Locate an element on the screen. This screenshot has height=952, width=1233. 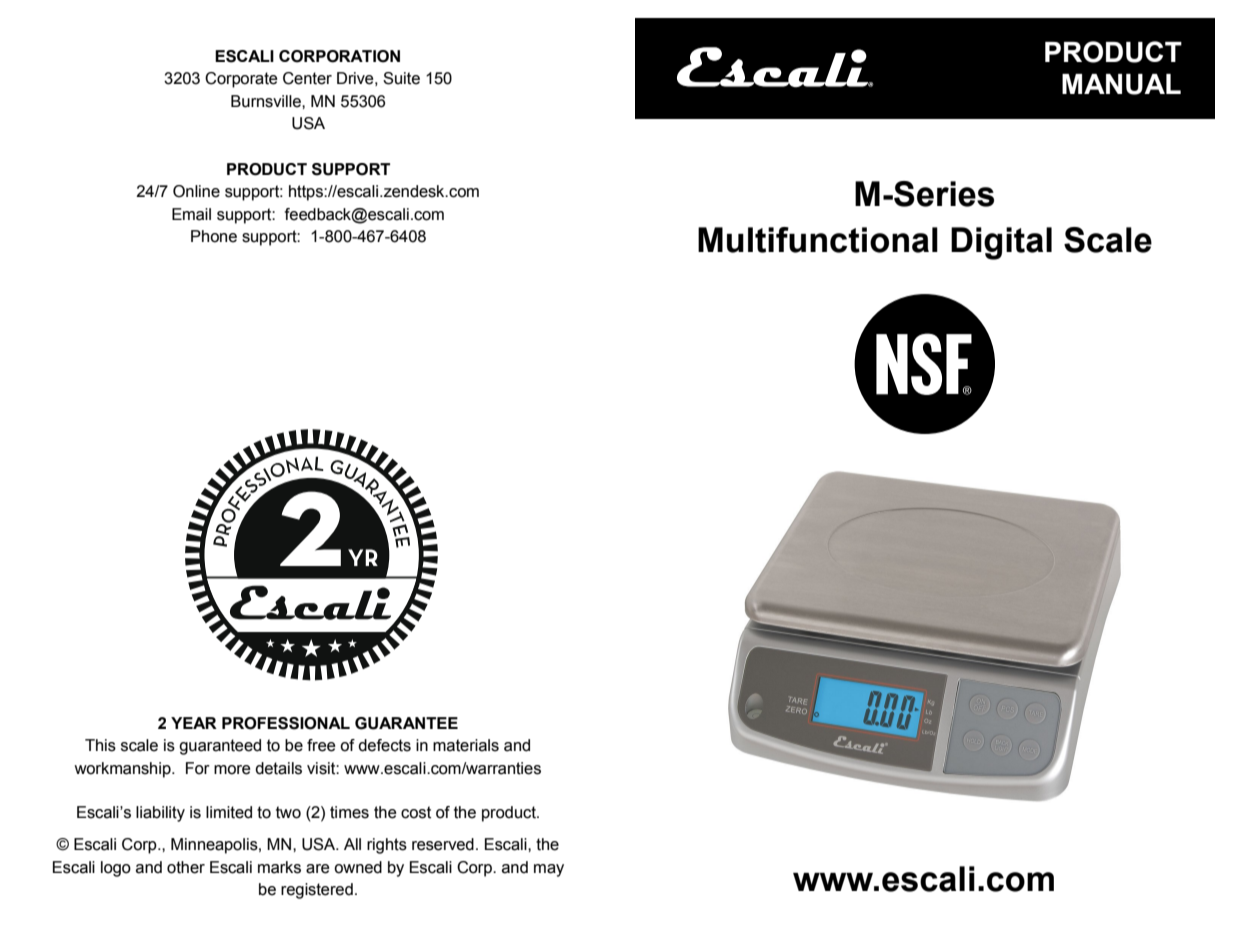
MANUAL is located at coordinates (1121, 84).
